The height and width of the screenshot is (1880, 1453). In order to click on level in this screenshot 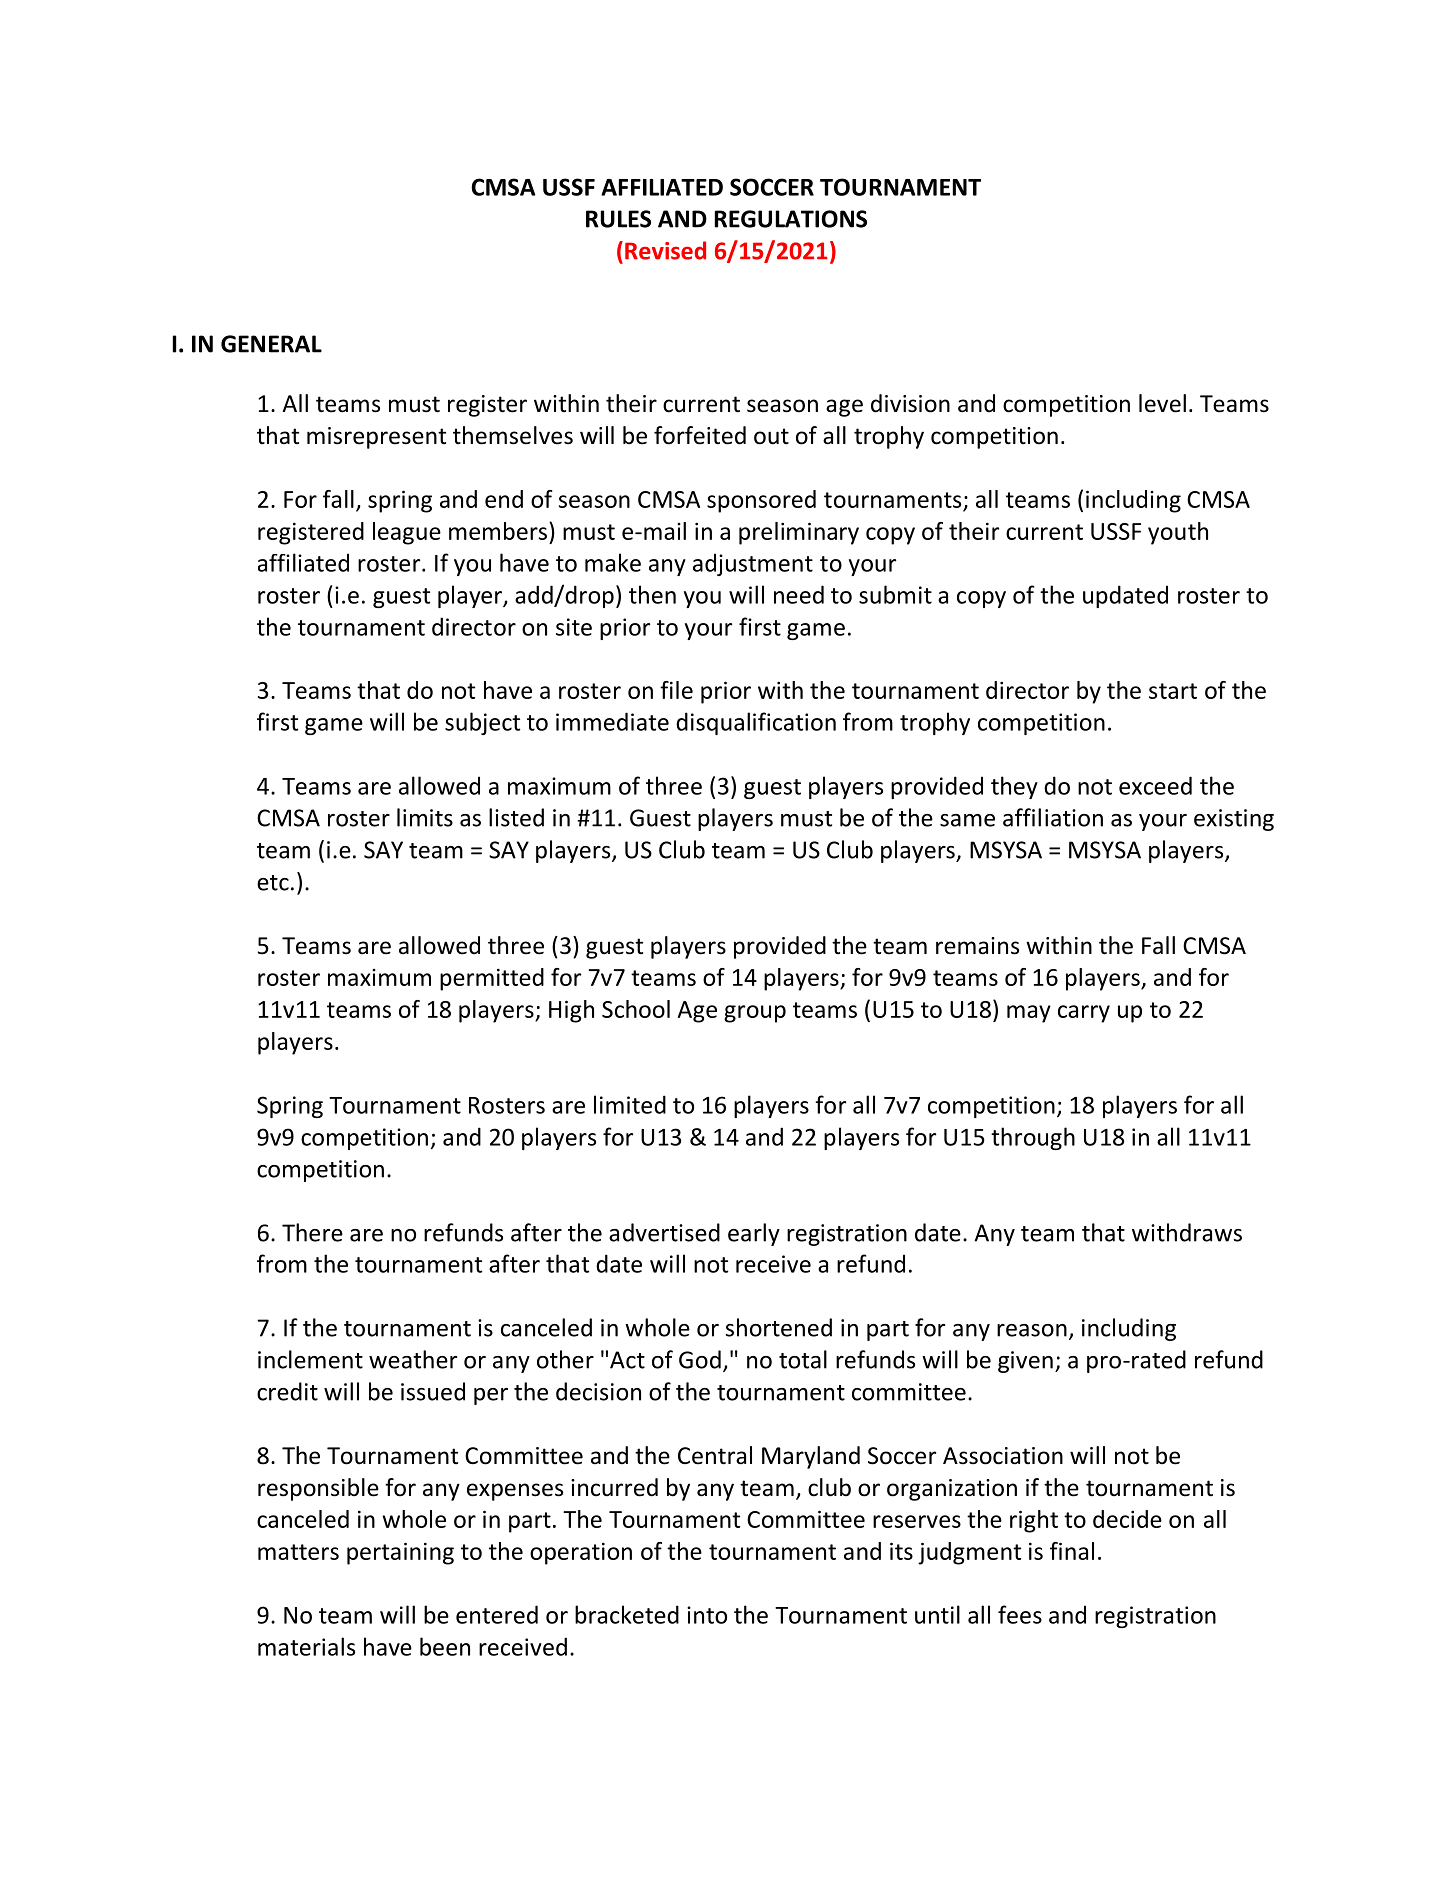, I will do `click(1162, 403)`.
